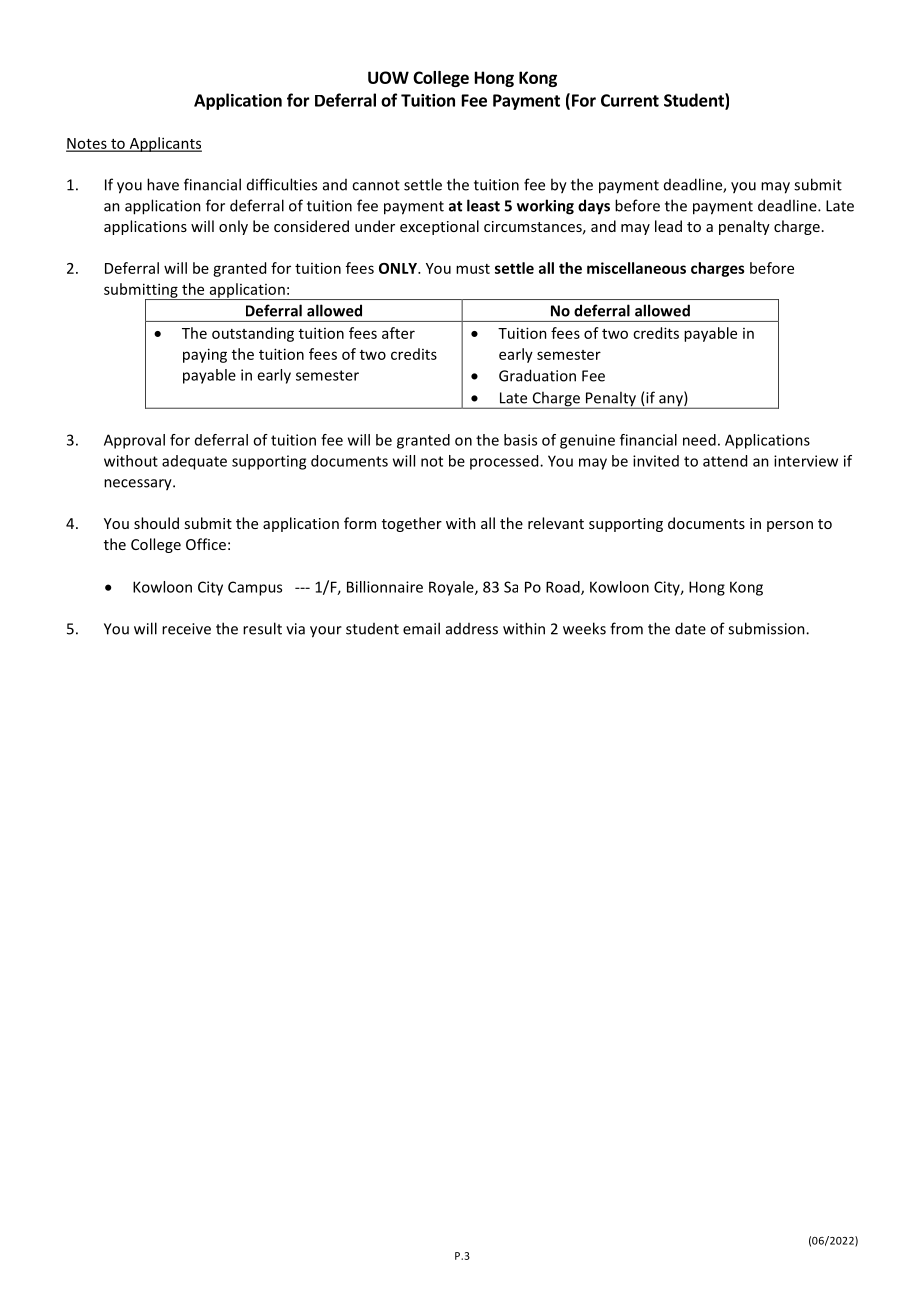 This screenshot has height=1307, width=924. What do you see at coordinates (163, 184) in the screenshot?
I see `have` at bounding box center [163, 184].
